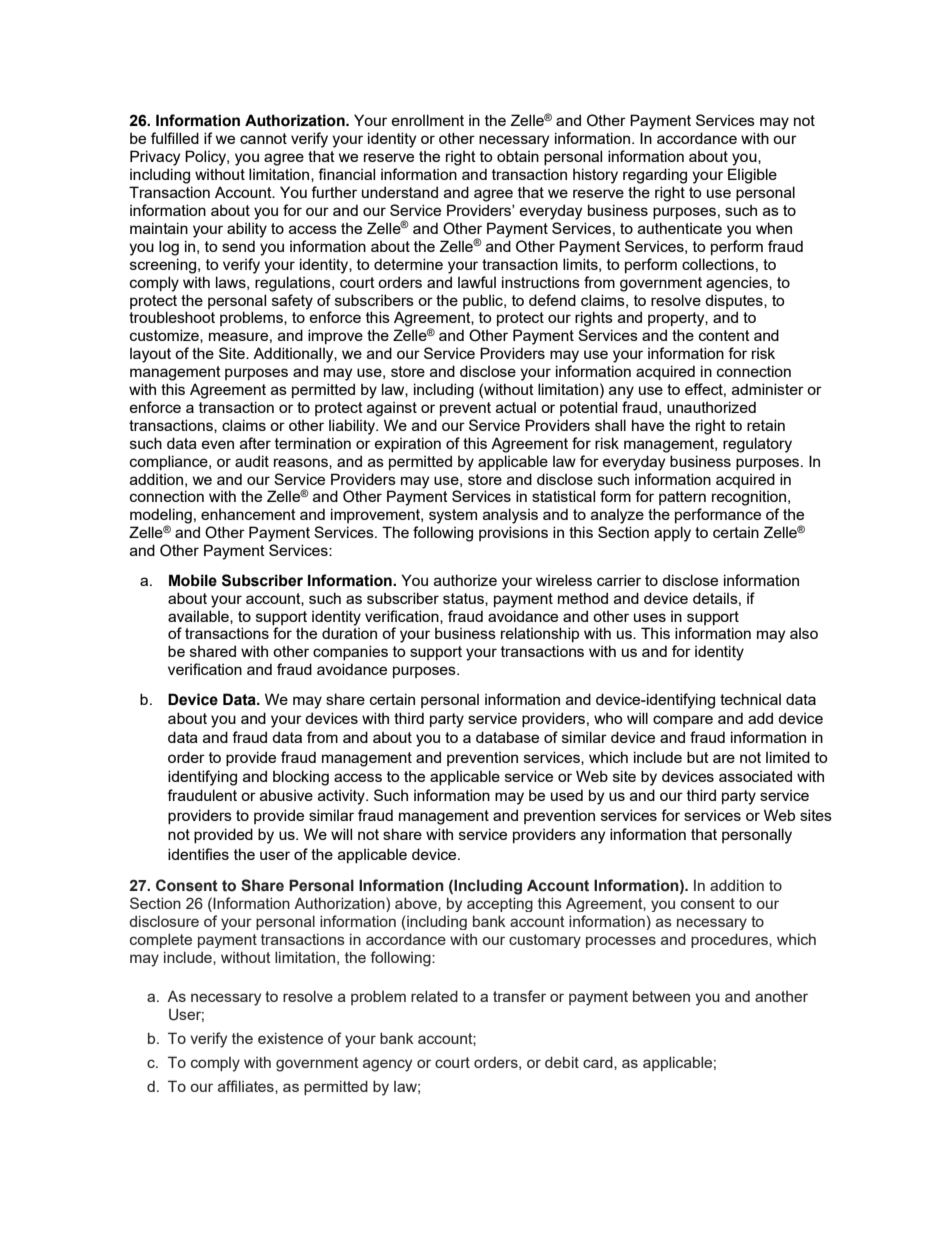 This document has height=1233, width=952. What do you see at coordinates (752, 176) in the document?
I see `Eligible` at bounding box center [752, 176].
